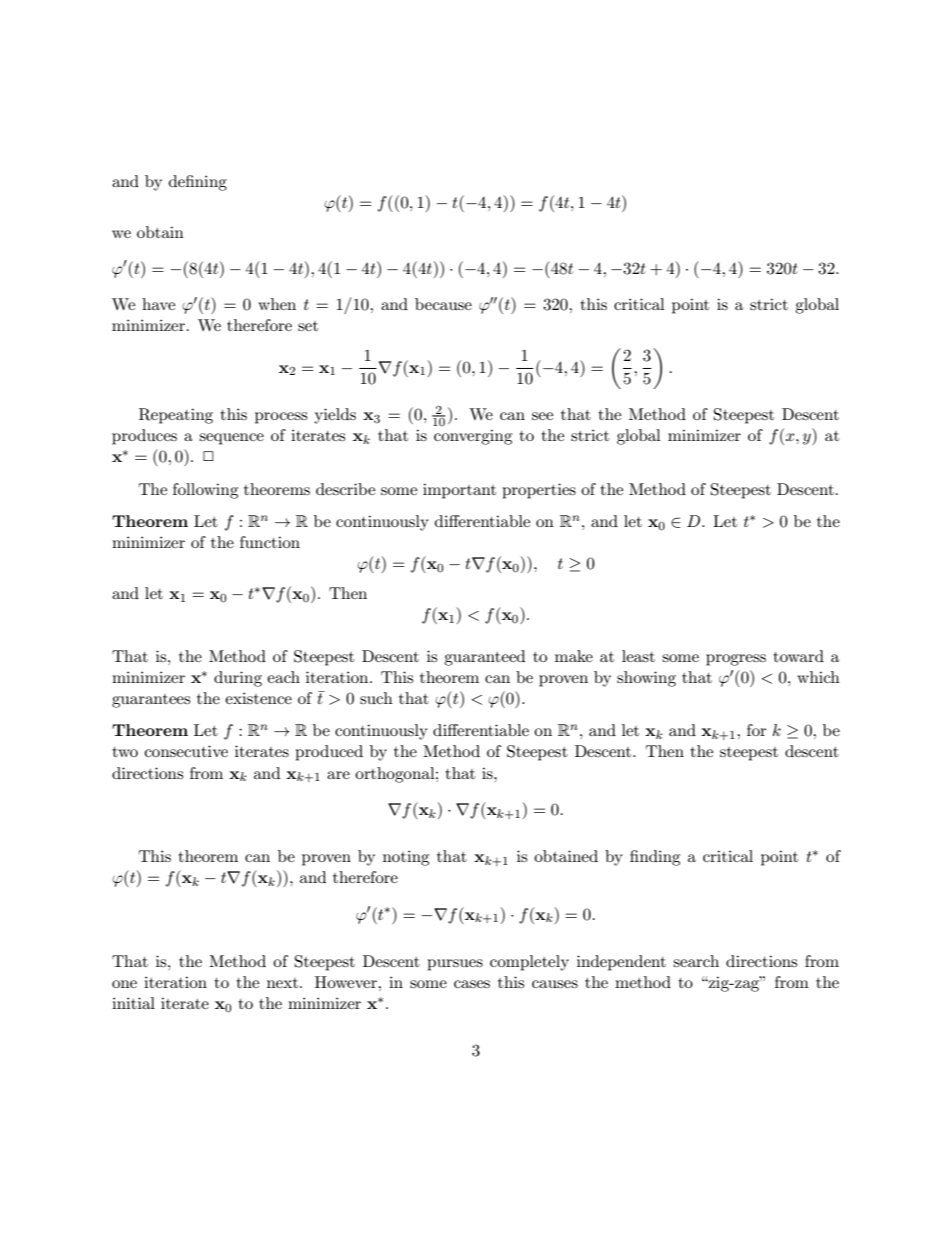 This document has height=1233, width=952. Describe the element at coordinates (542, 416) in the document. I see `see` at that location.
